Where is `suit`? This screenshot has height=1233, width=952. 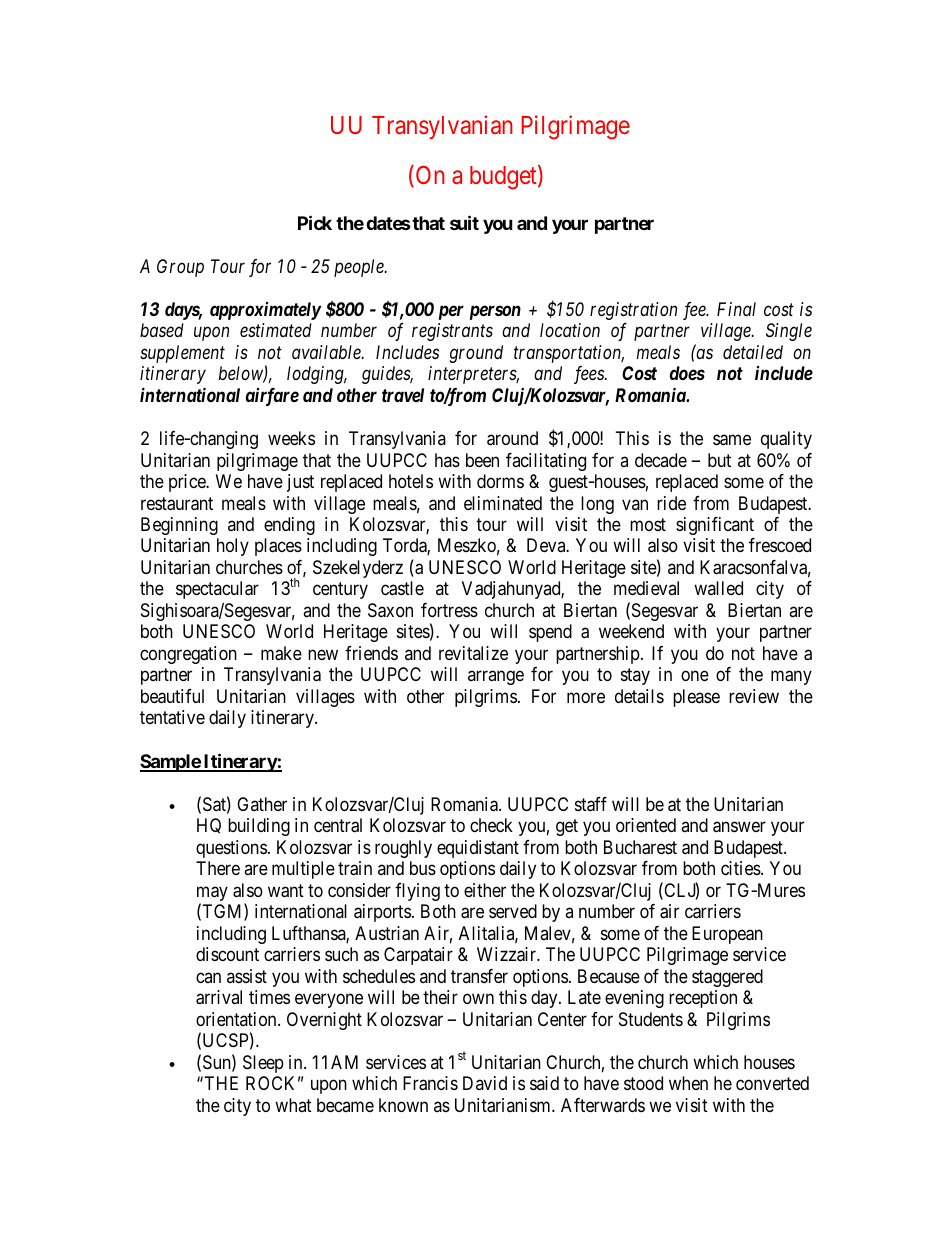
suit is located at coordinates (464, 222).
